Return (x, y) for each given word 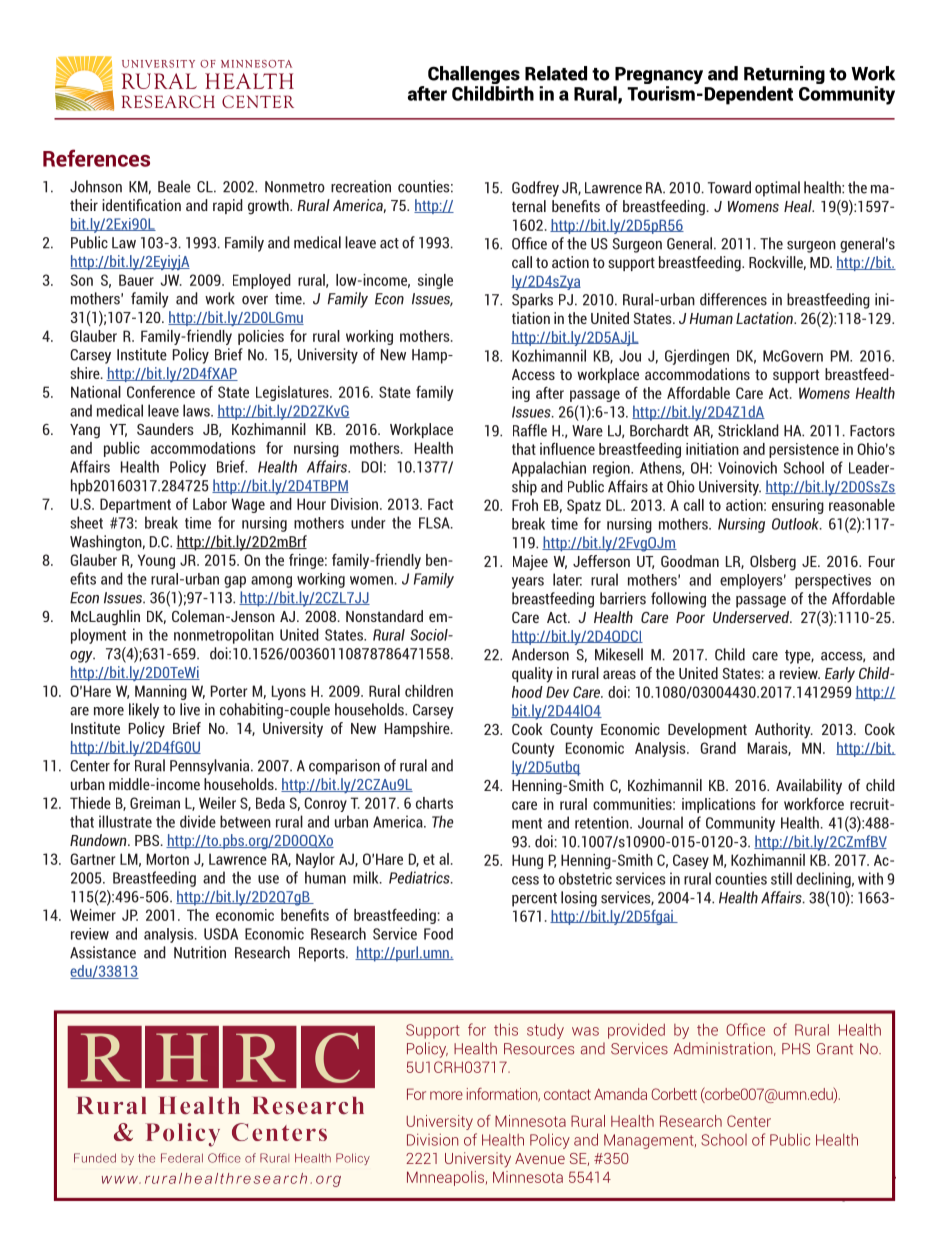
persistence (804, 450)
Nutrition (200, 952)
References (96, 158)
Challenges (474, 76)
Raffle (530, 430)
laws (197, 410)
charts (434, 803)
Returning (784, 76)
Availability (809, 787)
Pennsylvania (211, 767)
